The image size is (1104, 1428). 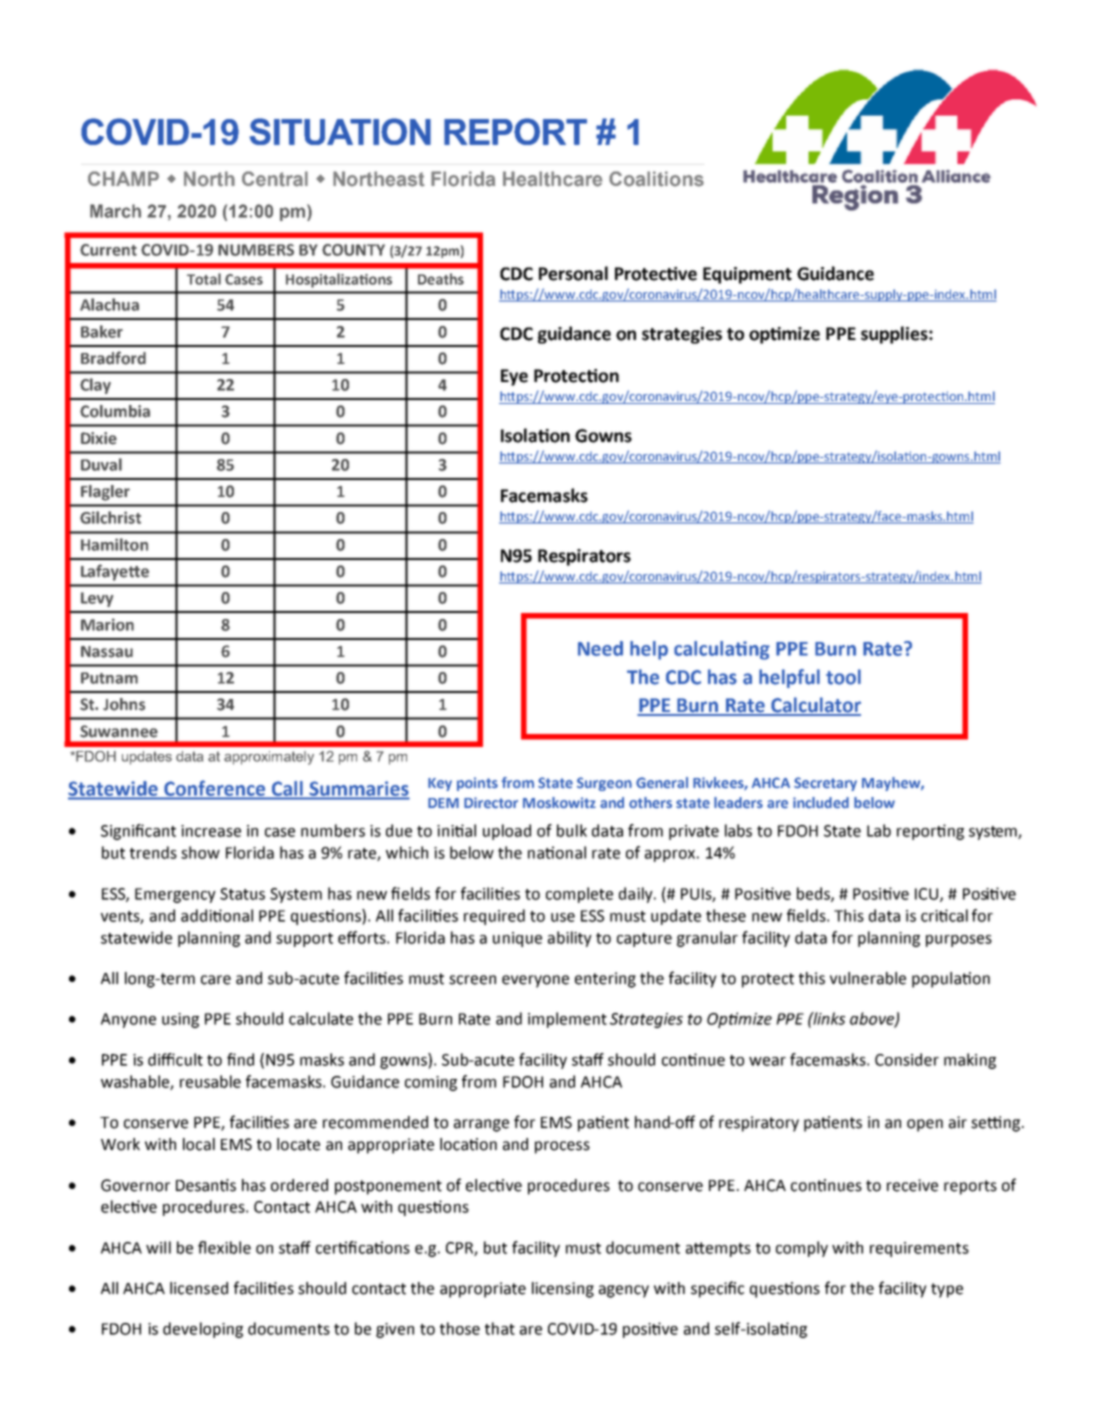 I want to click on type, so click(x=947, y=1290).
